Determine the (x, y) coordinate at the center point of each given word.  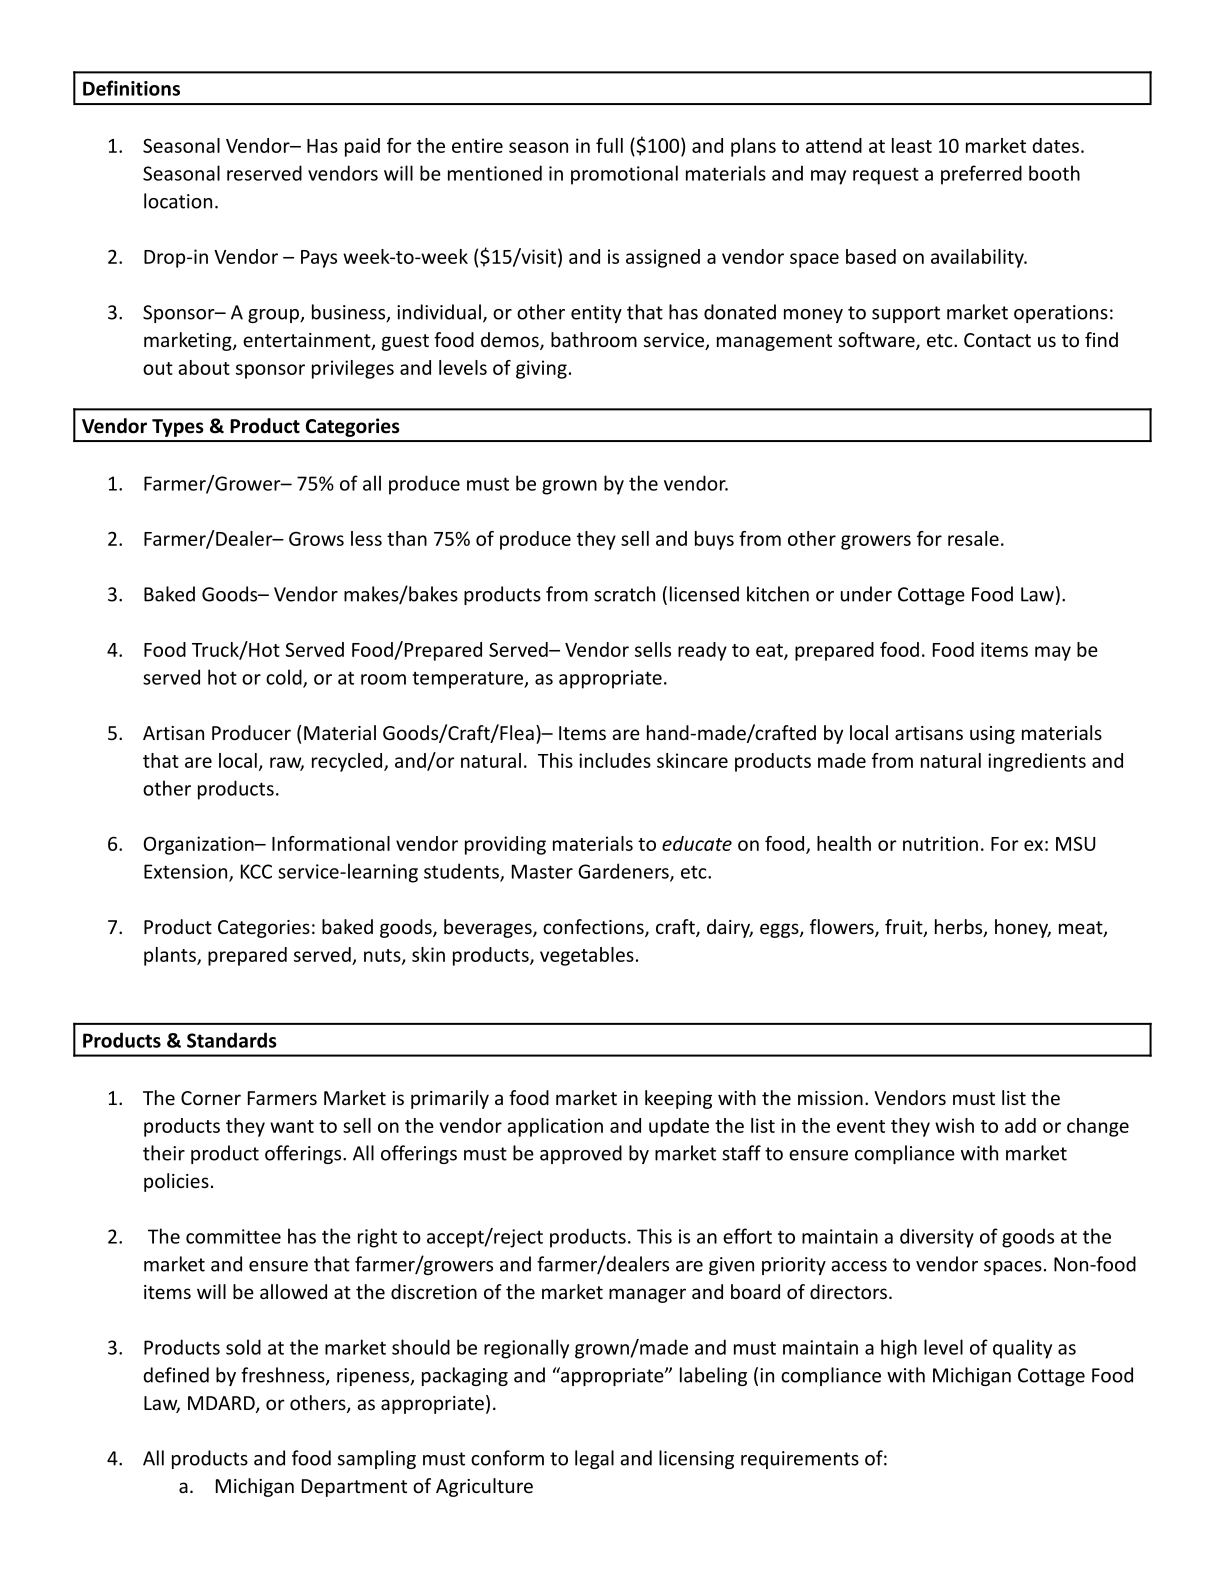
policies (176, 1182)
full (609, 145)
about (204, 367)
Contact (997, 340)
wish (954, 1125)
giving (541, 369)
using (992, 735)
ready (702, 651)
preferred (981, 175)
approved (581, 1154)
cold (285, 678)
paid (362, 147)
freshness (284, 1376)
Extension (187, 872)
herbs (960, 928)
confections (594, 928)
